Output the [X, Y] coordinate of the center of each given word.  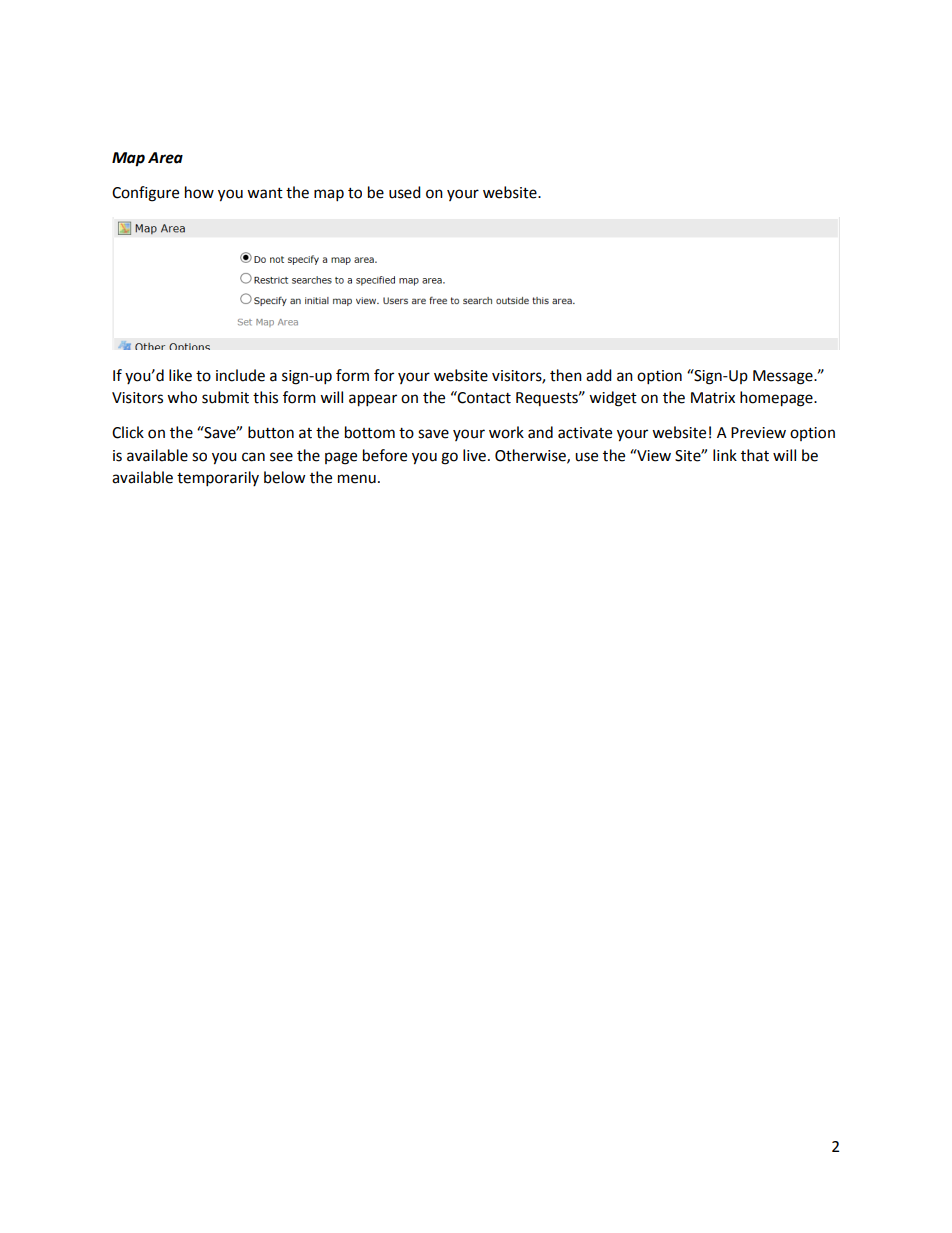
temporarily [218, 479]
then [566, 375]
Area [165, 158]
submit [225, 397]
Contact [483, 397]
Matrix [713, 398]
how [199, 192]
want [265, 193]
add [599, 375]
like [180, 375]
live [474, 455]
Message [784, 377]
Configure [145, 194]
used [405, 192]
